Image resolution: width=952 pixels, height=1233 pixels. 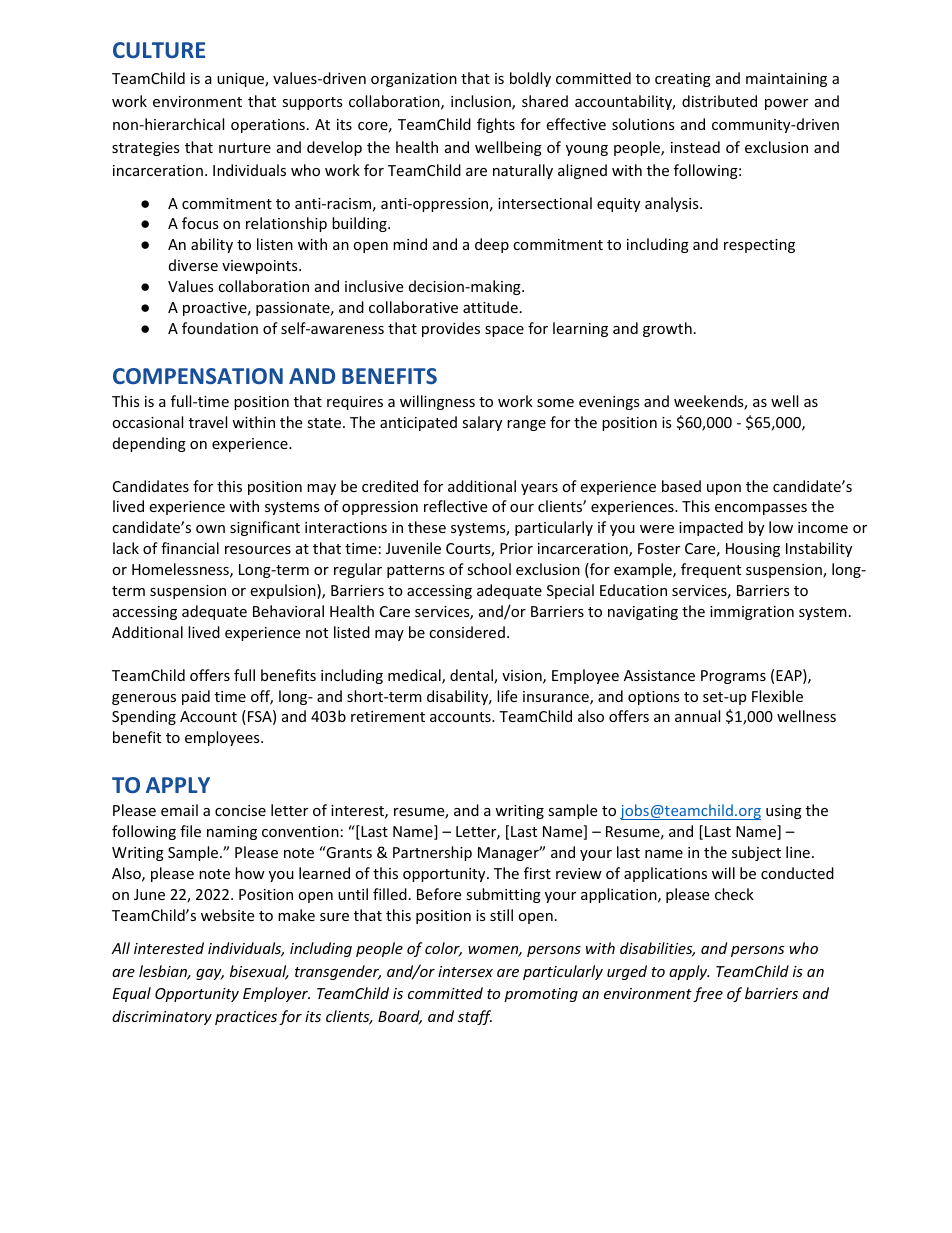 What do you see at coordinates (708, 994) in the page?
I see `free` at bounding box center [708, 994].
